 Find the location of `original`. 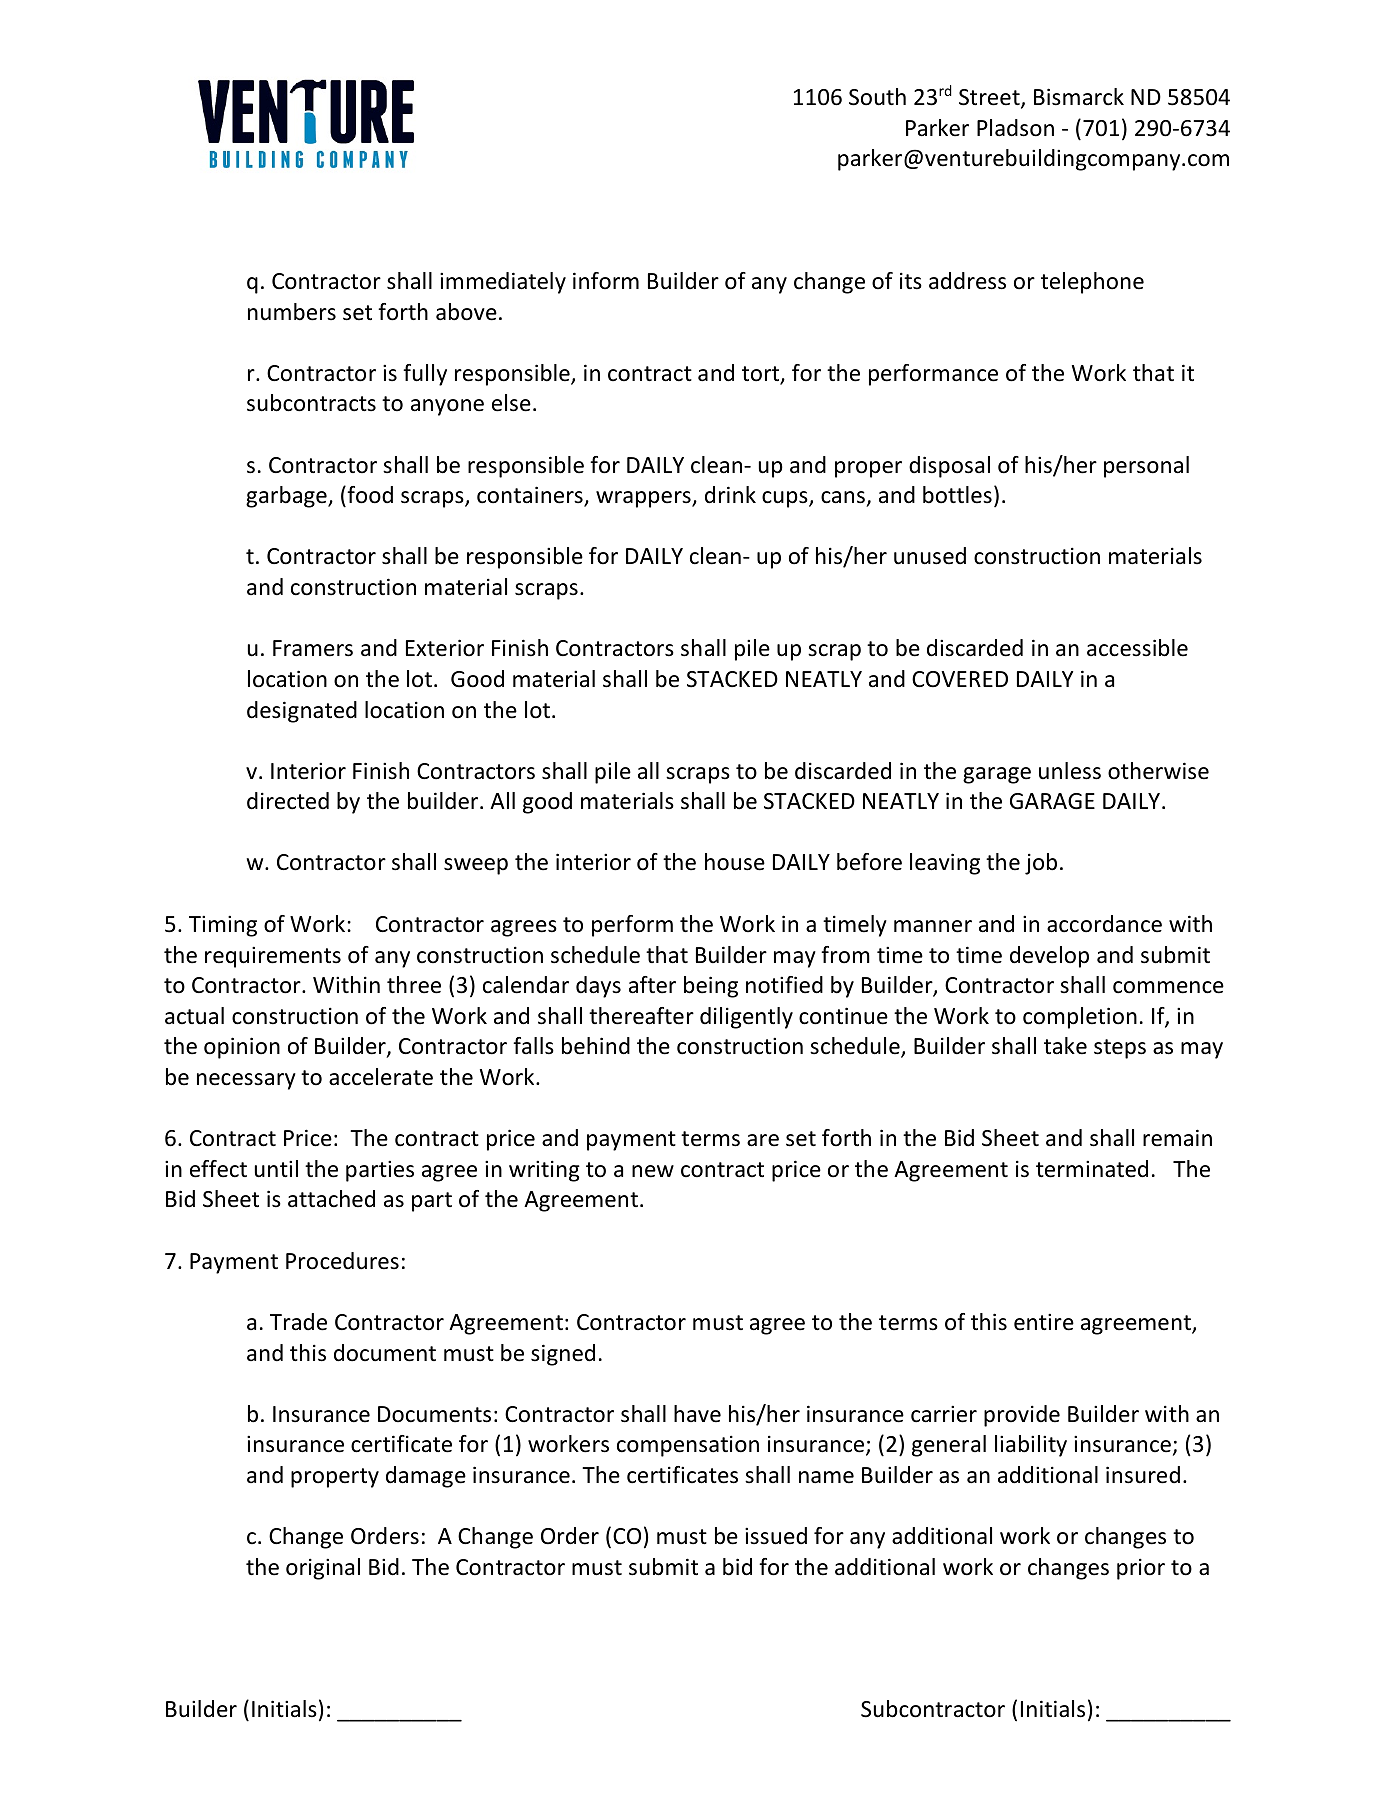

original is located at coordinates (323, 1569).
